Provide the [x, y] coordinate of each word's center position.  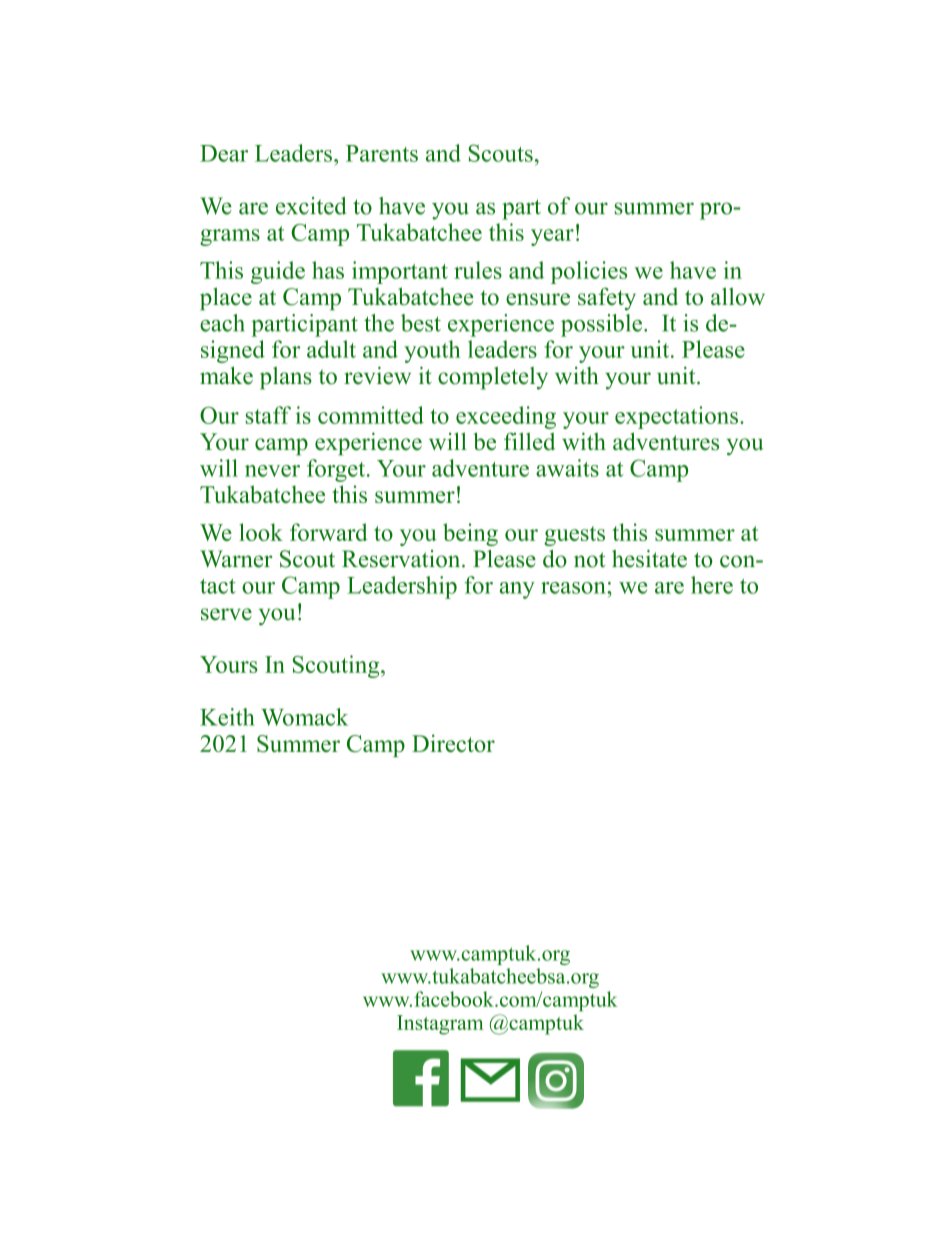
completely [493, 378]
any [517, 590]
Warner [236, 559]
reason [574, 588]
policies [589, 272]
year [552, 237]
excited [311, 206]
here [712, 585]
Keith [227, 717]
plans [286, 378]
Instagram [440, 1025]
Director [453, 743]
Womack [304, 717]
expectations [676, 417]
